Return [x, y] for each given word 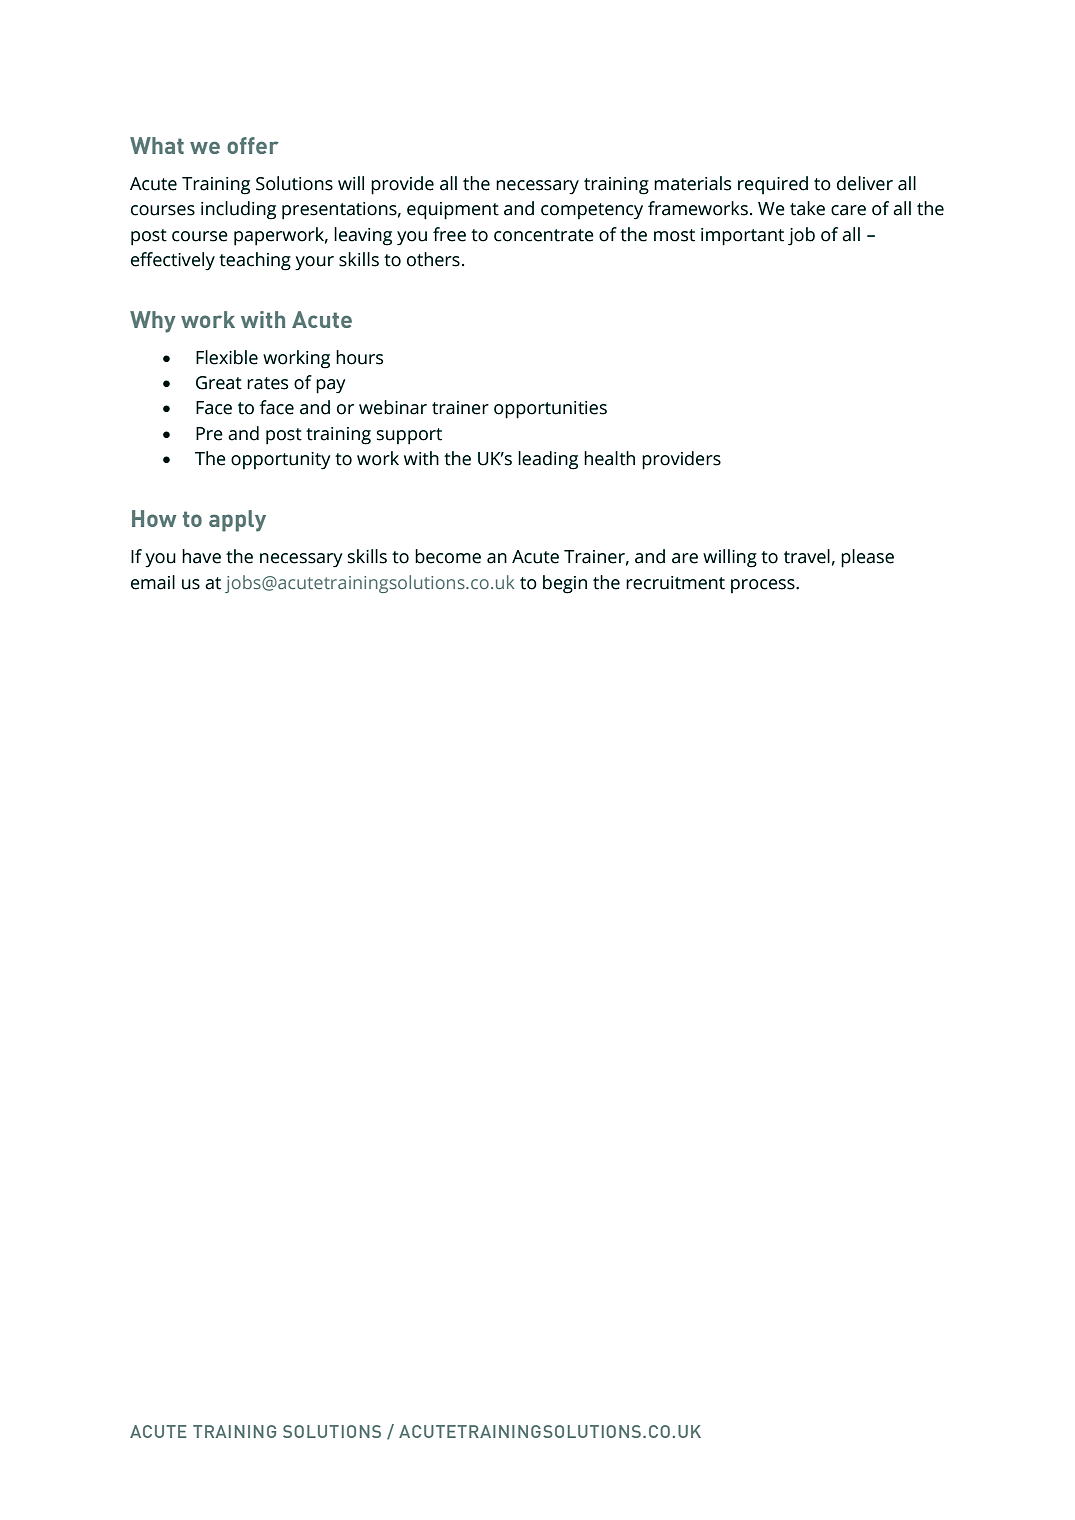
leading [548, 460]
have [201, 556]
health [609, 458]
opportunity [280, 461]
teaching [255, 261]
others [433, 259]
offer [253, 145]
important [742, 237]
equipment [453, 211]
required [773, 185]
